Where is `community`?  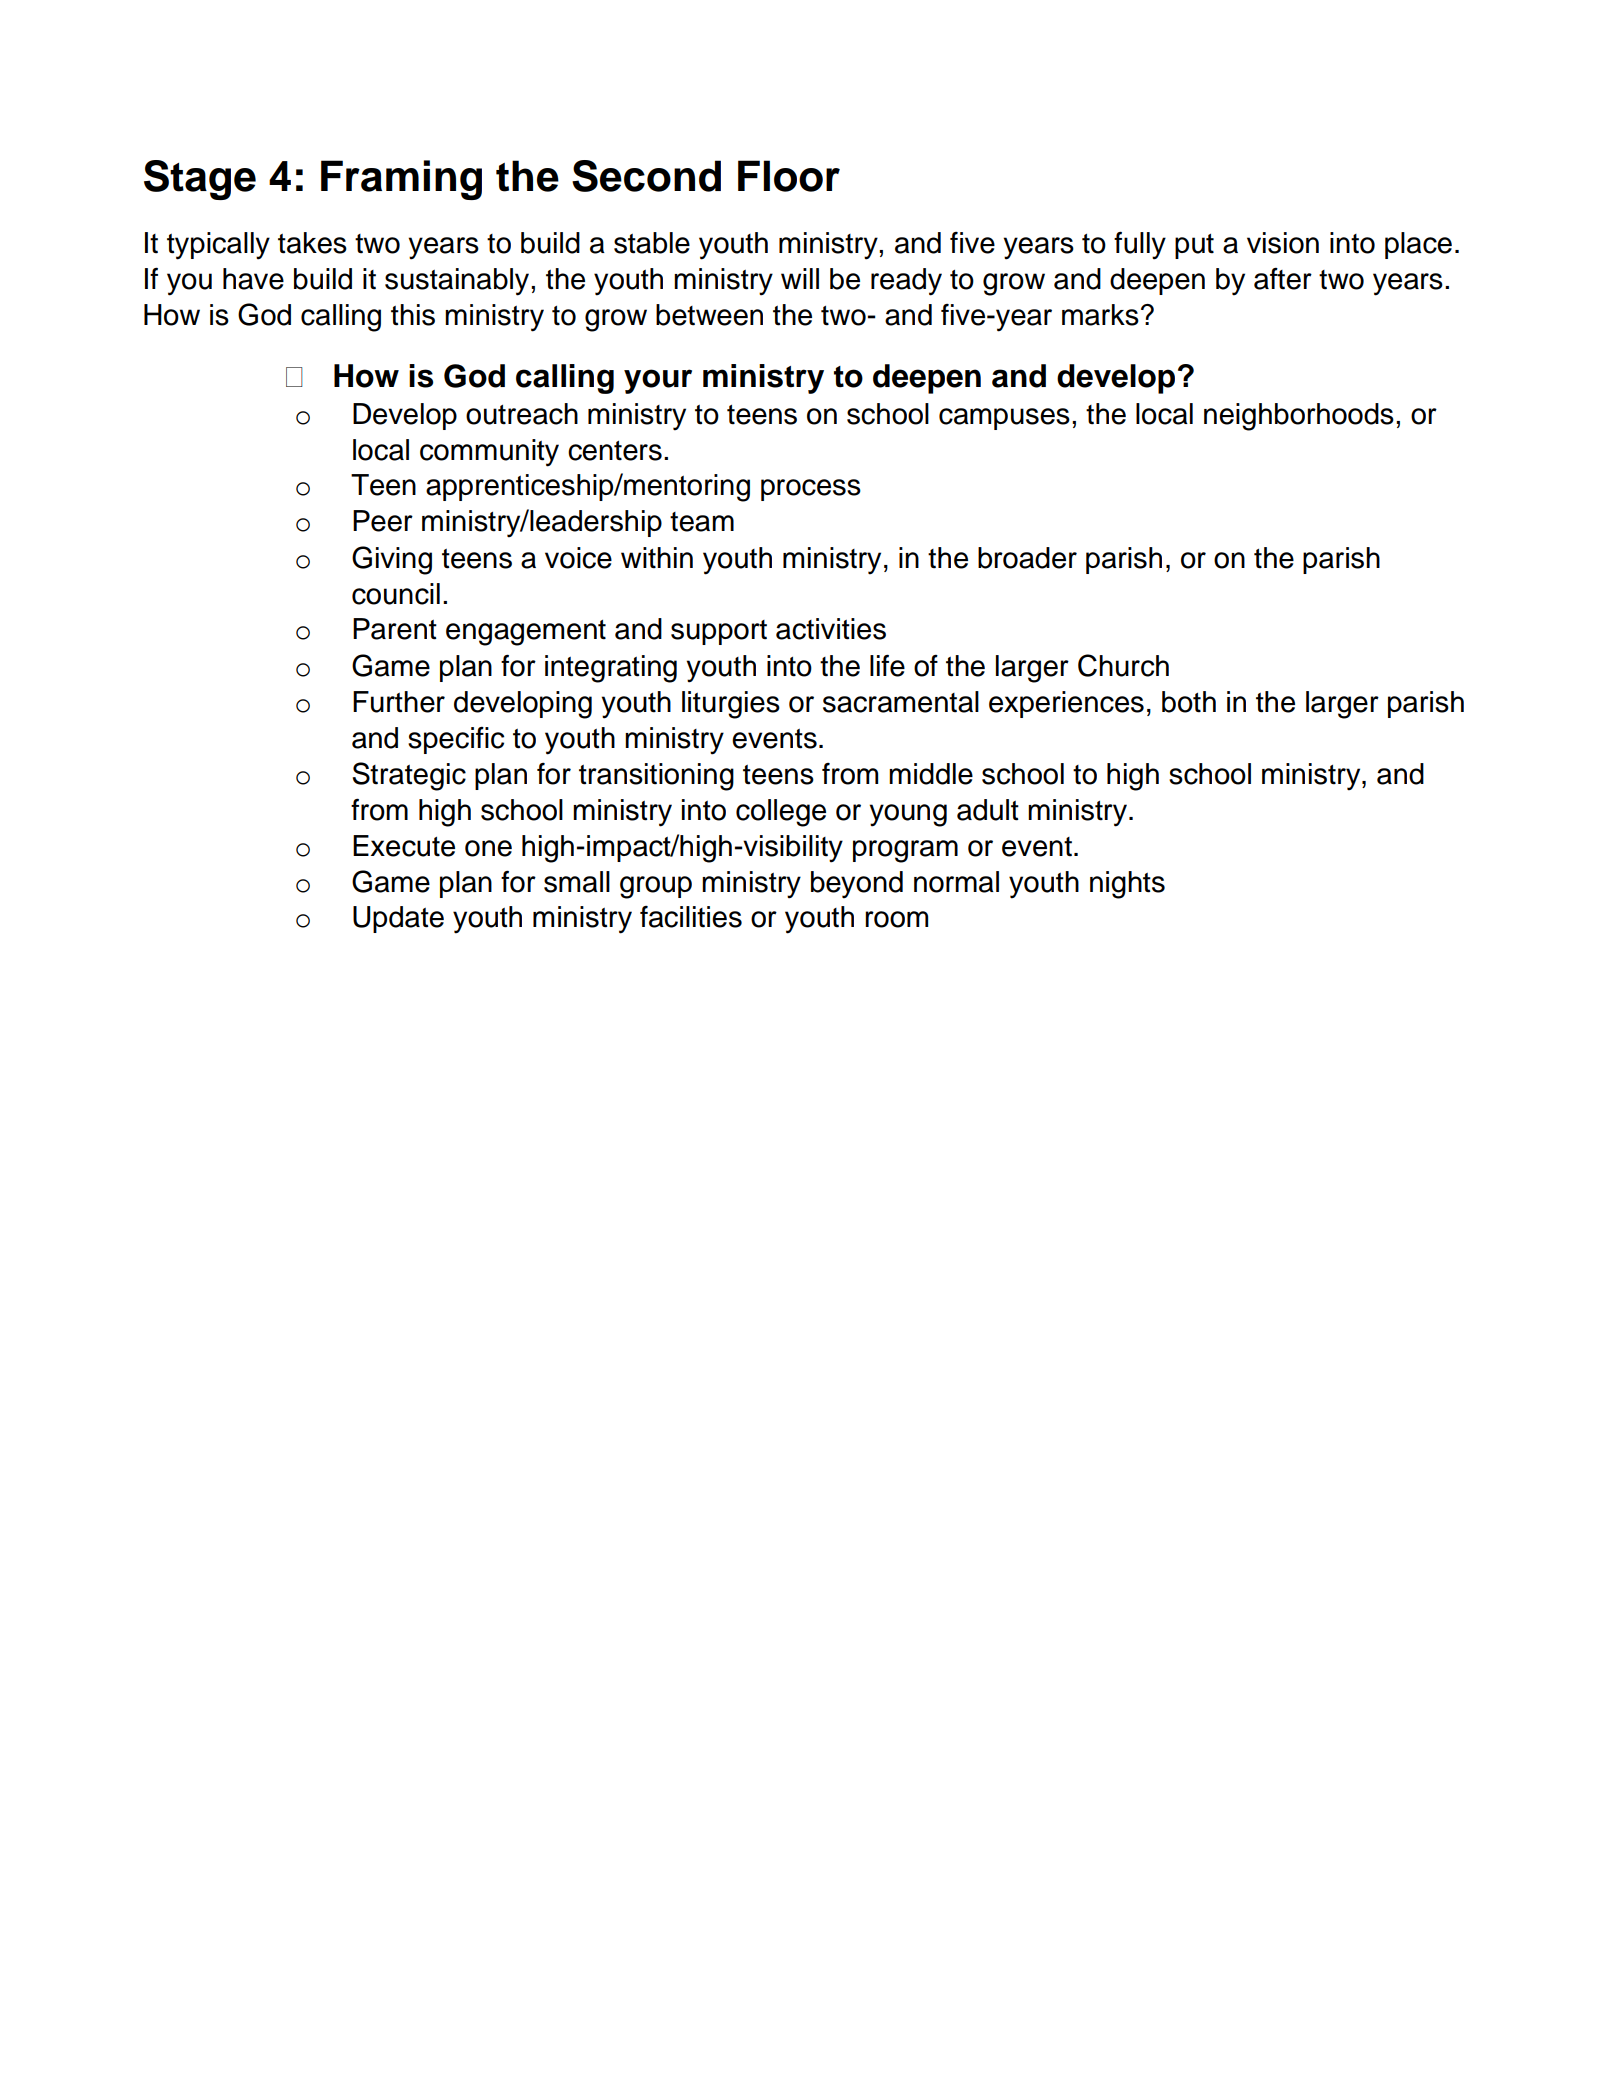 community is located at coordinates (489, 453).
